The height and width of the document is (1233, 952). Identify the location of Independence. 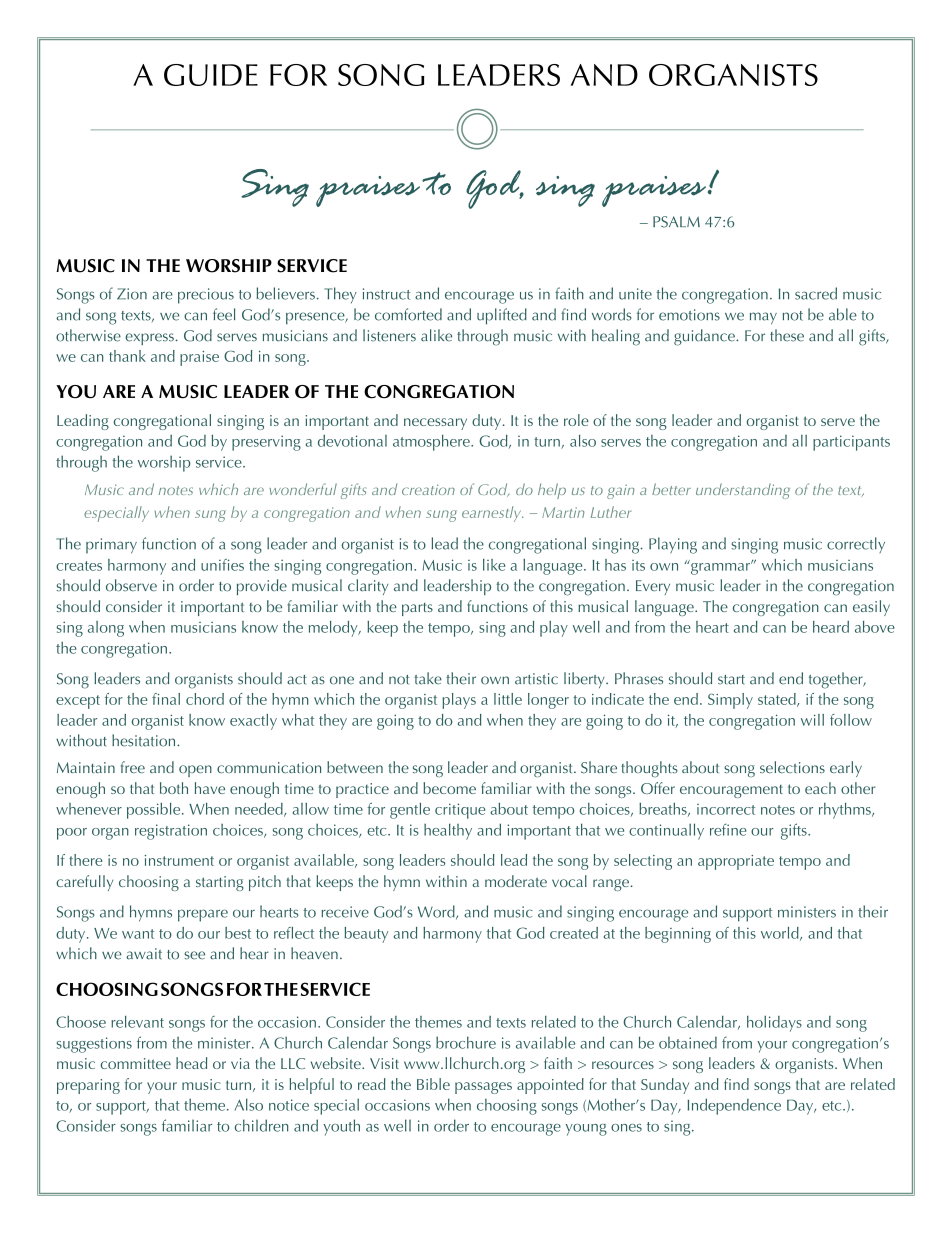
(734, 1106).
